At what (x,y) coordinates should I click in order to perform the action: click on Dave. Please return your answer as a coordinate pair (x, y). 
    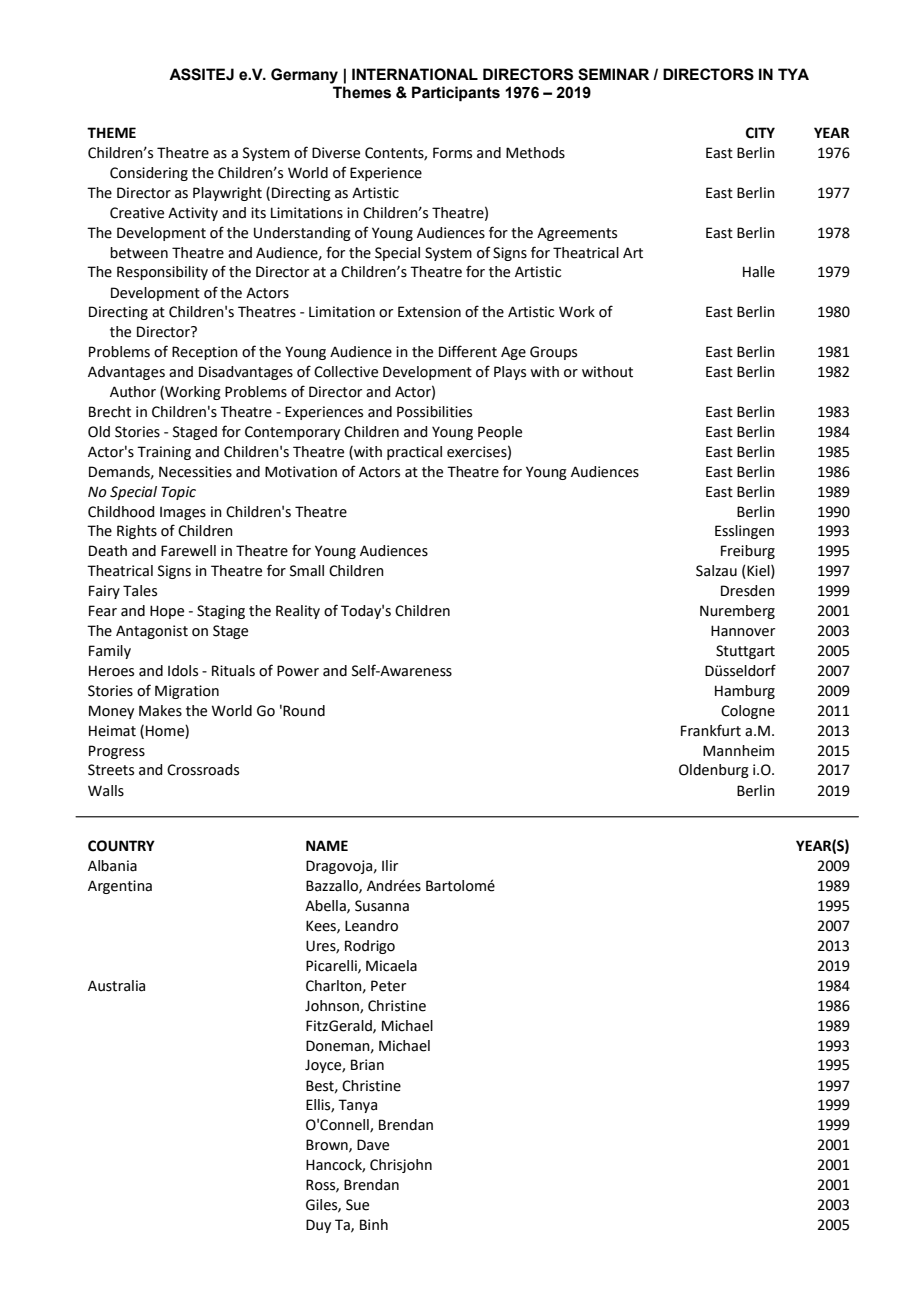
    Looking at the image, I should click on (373, 1145).
